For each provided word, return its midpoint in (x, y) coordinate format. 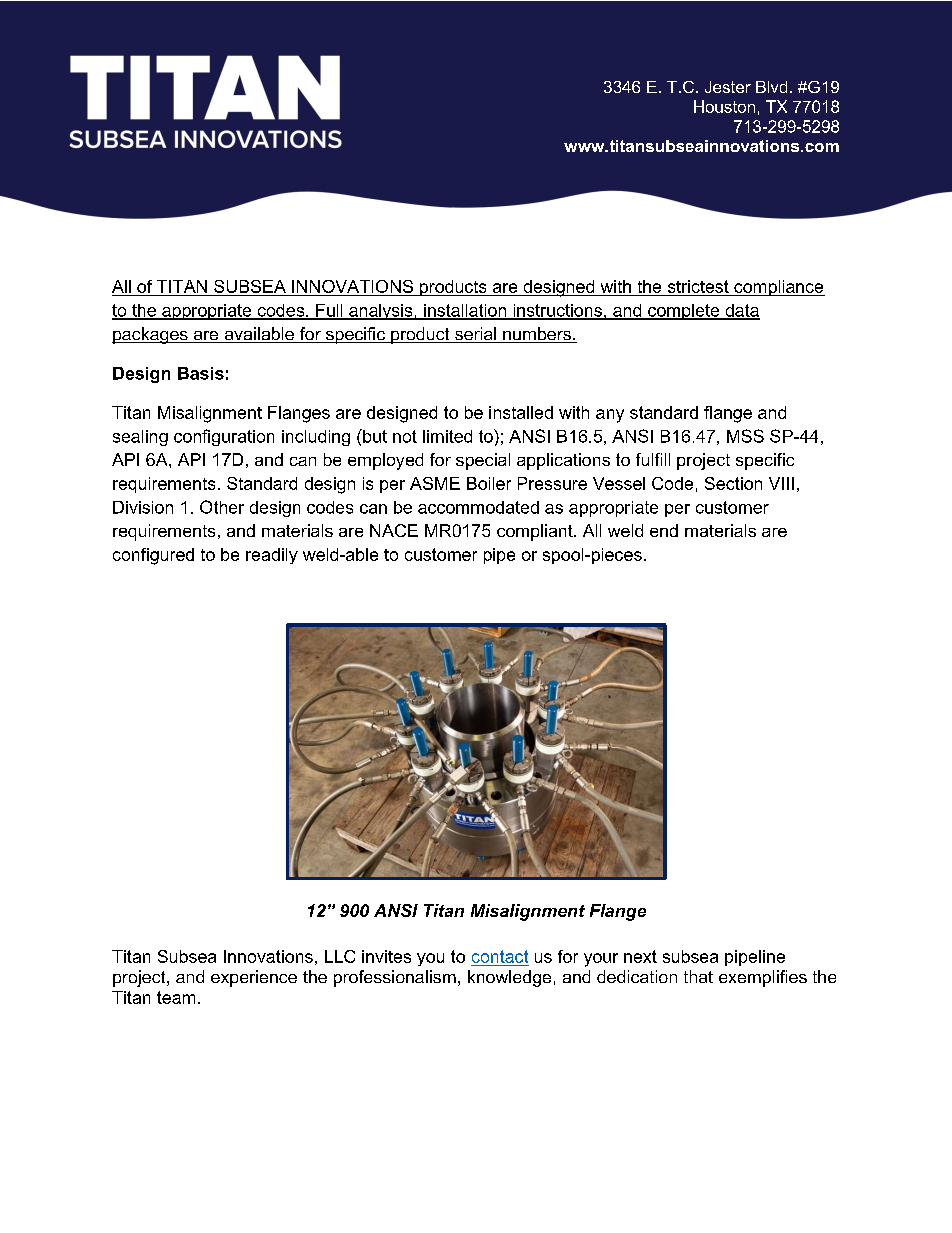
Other (222, 507)
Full (329, 311)
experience (254, 978)
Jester (728, 87)
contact (500, 956)
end (664, 530)
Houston (724, 106)
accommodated (478, 507)
